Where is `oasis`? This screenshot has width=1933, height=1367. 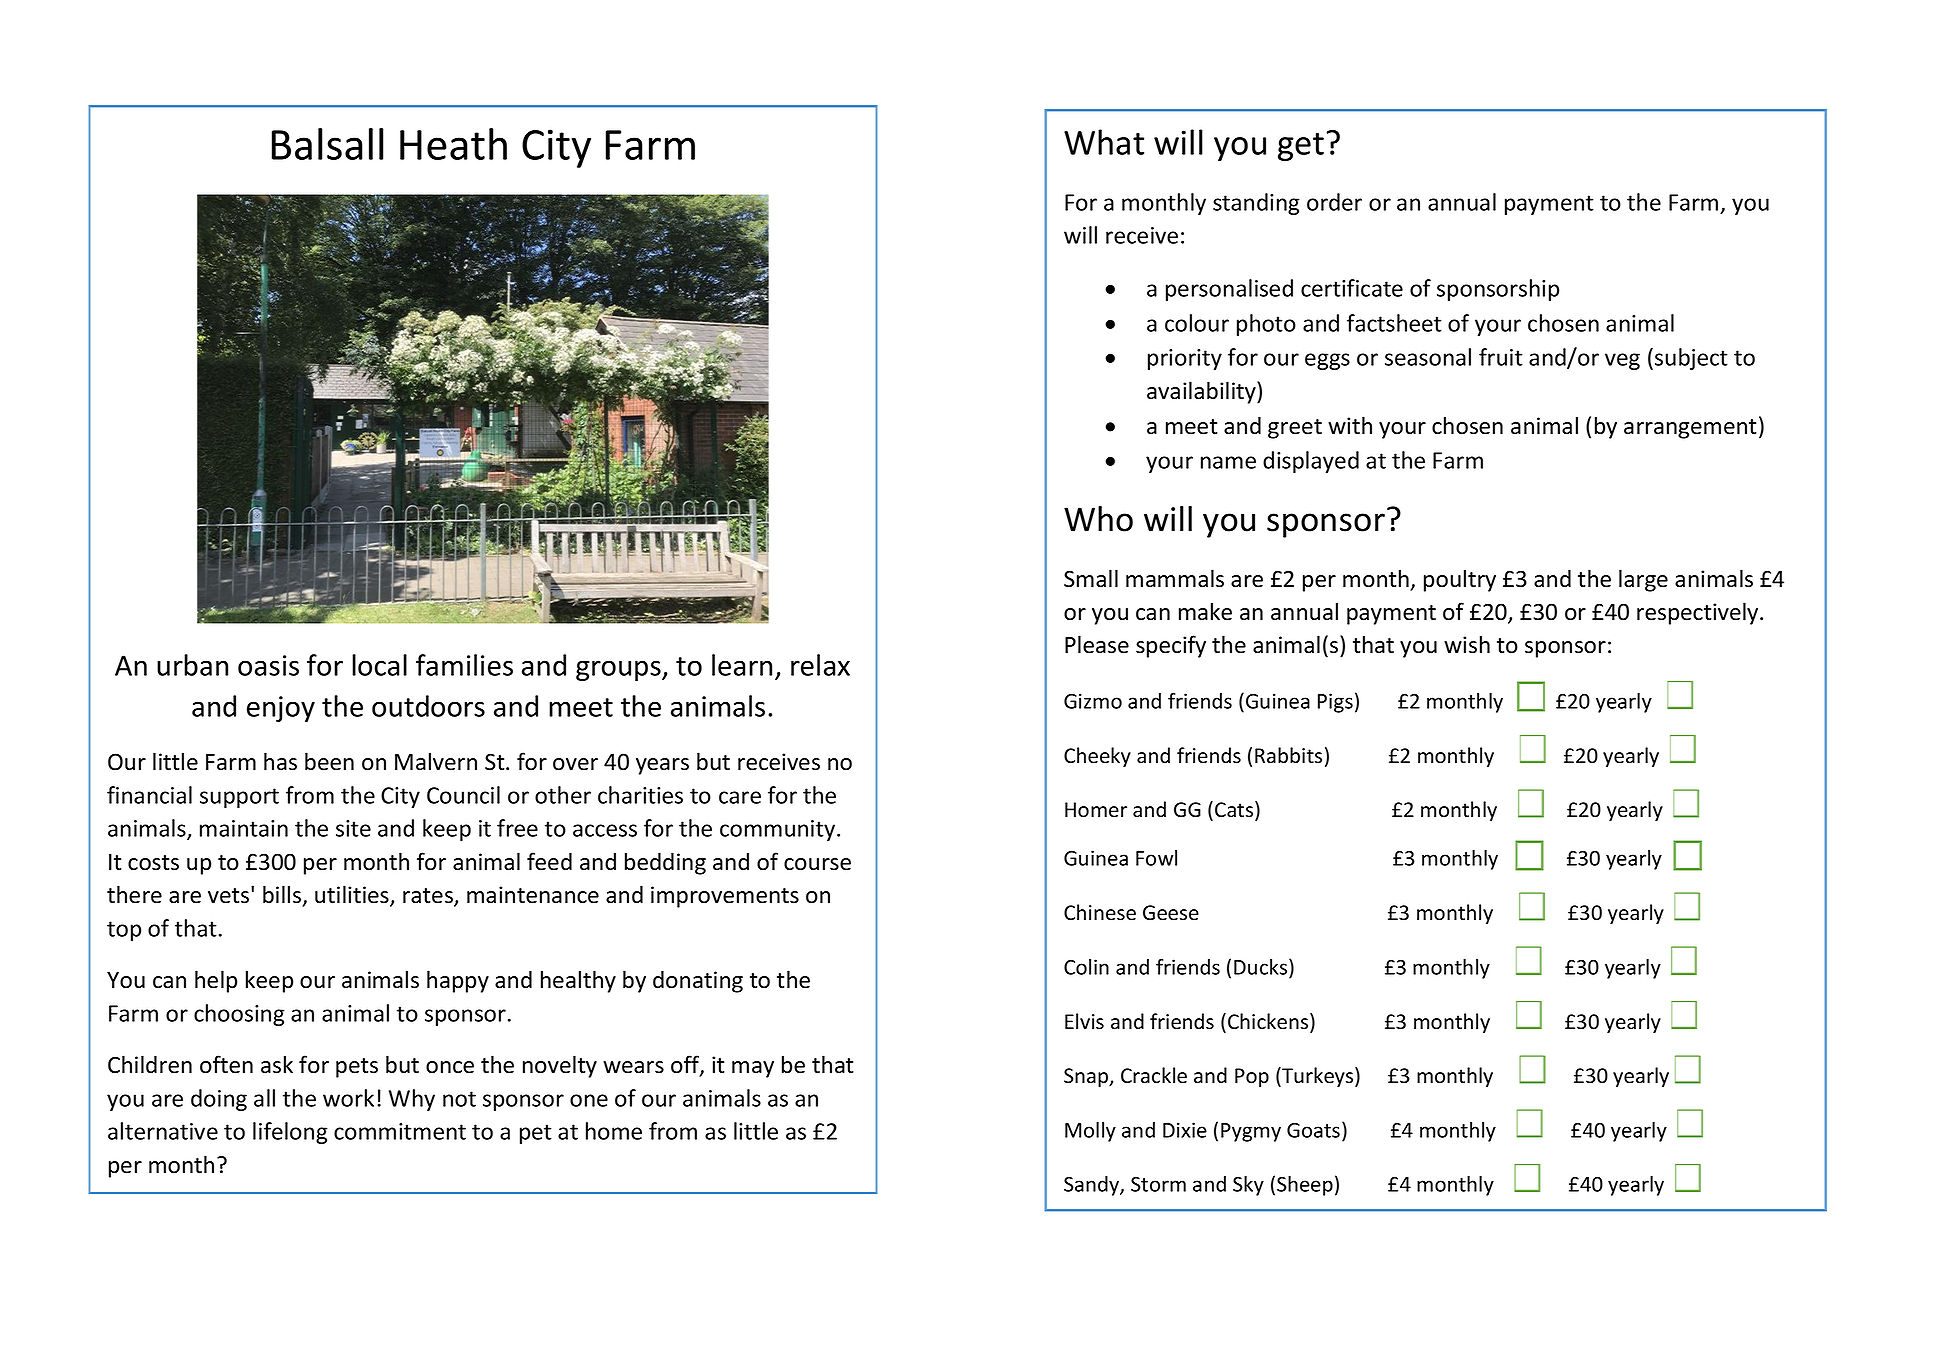
oasis is located at coordinates (268, 665).
